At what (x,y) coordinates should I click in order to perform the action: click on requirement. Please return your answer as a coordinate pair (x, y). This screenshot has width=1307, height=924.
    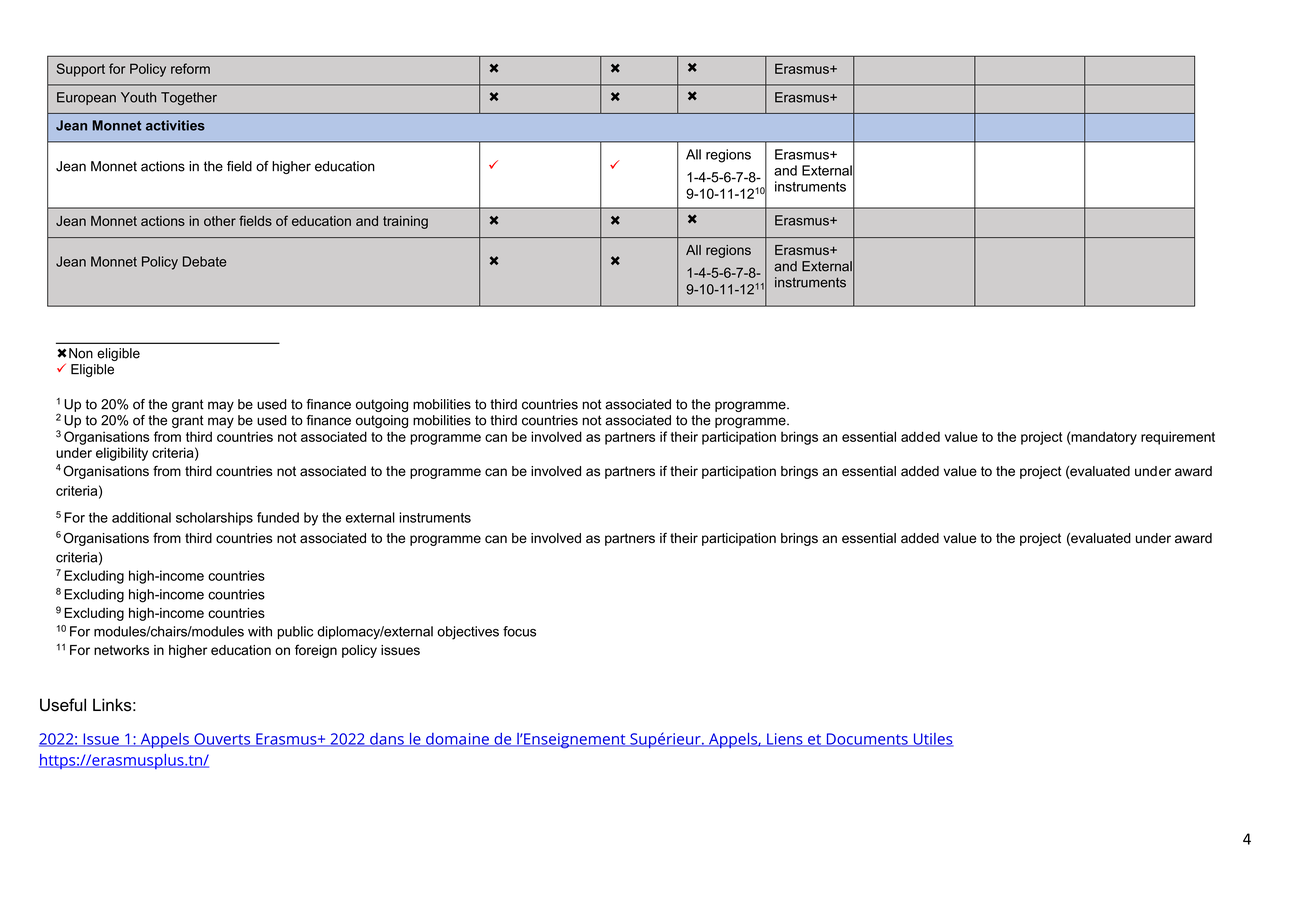
    Looking at the image, I should click on (1178, 438).
